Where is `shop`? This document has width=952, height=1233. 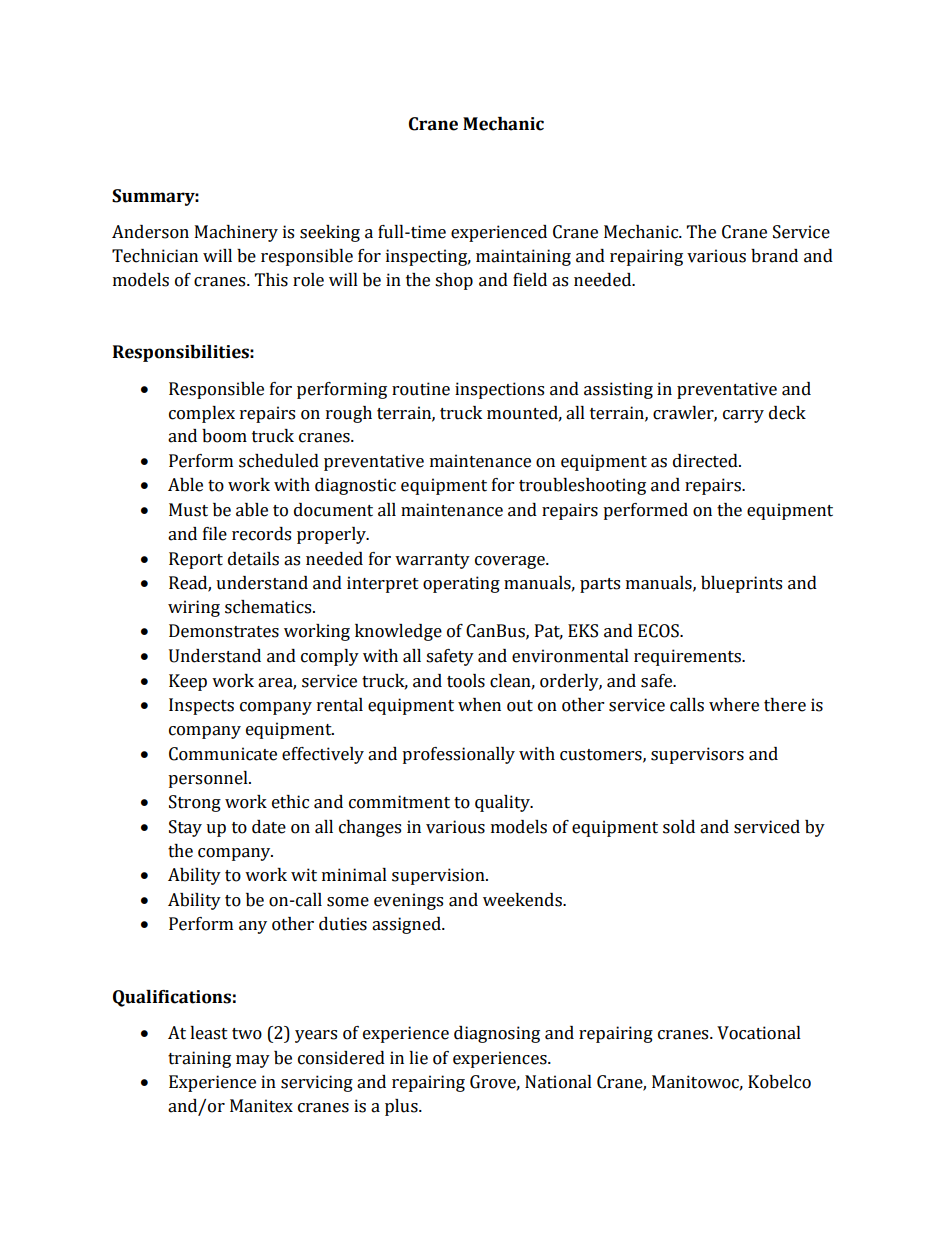 shop is located at coordinates (454, 281).
